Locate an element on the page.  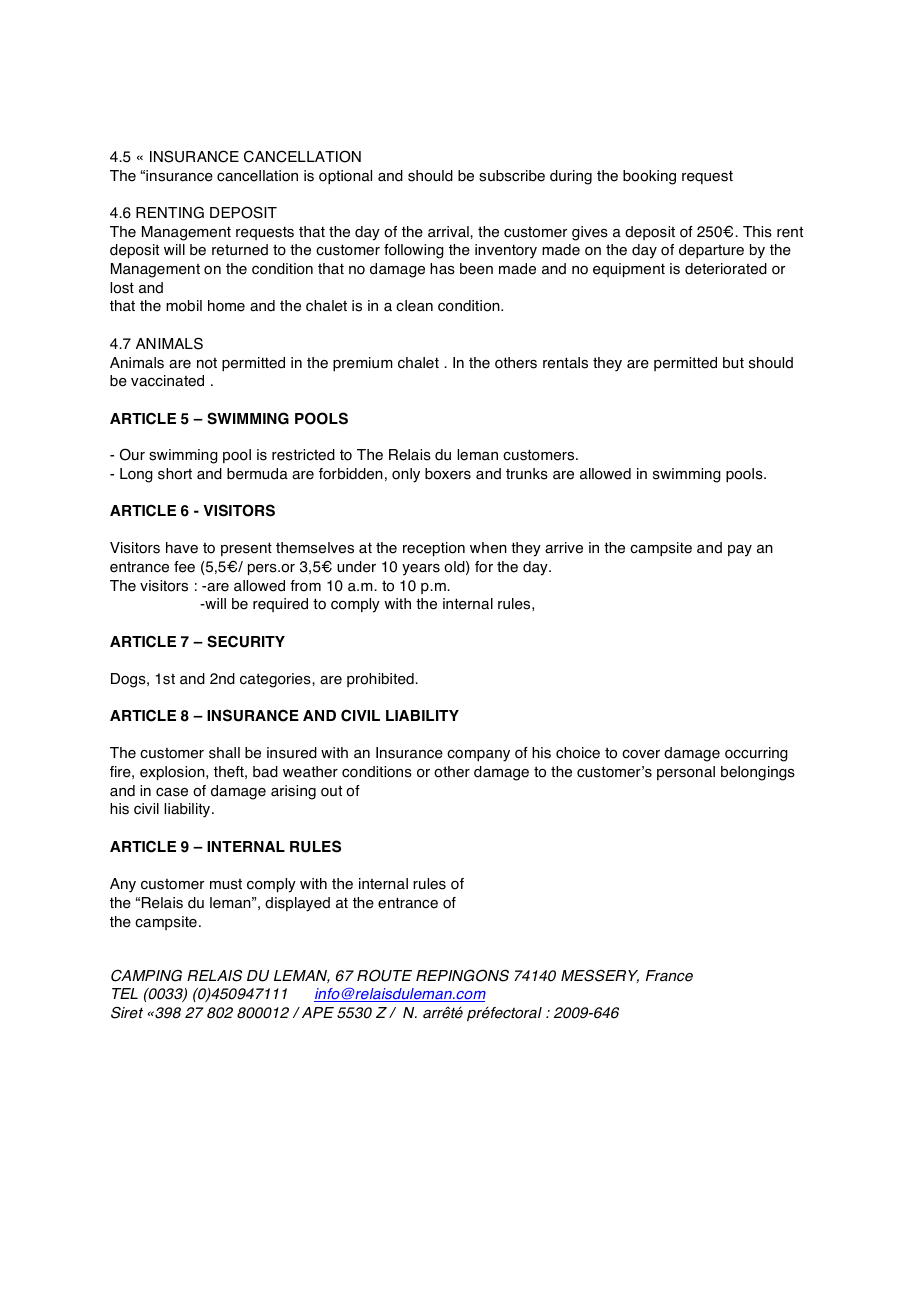
years is located at coordinates (421, 570).
